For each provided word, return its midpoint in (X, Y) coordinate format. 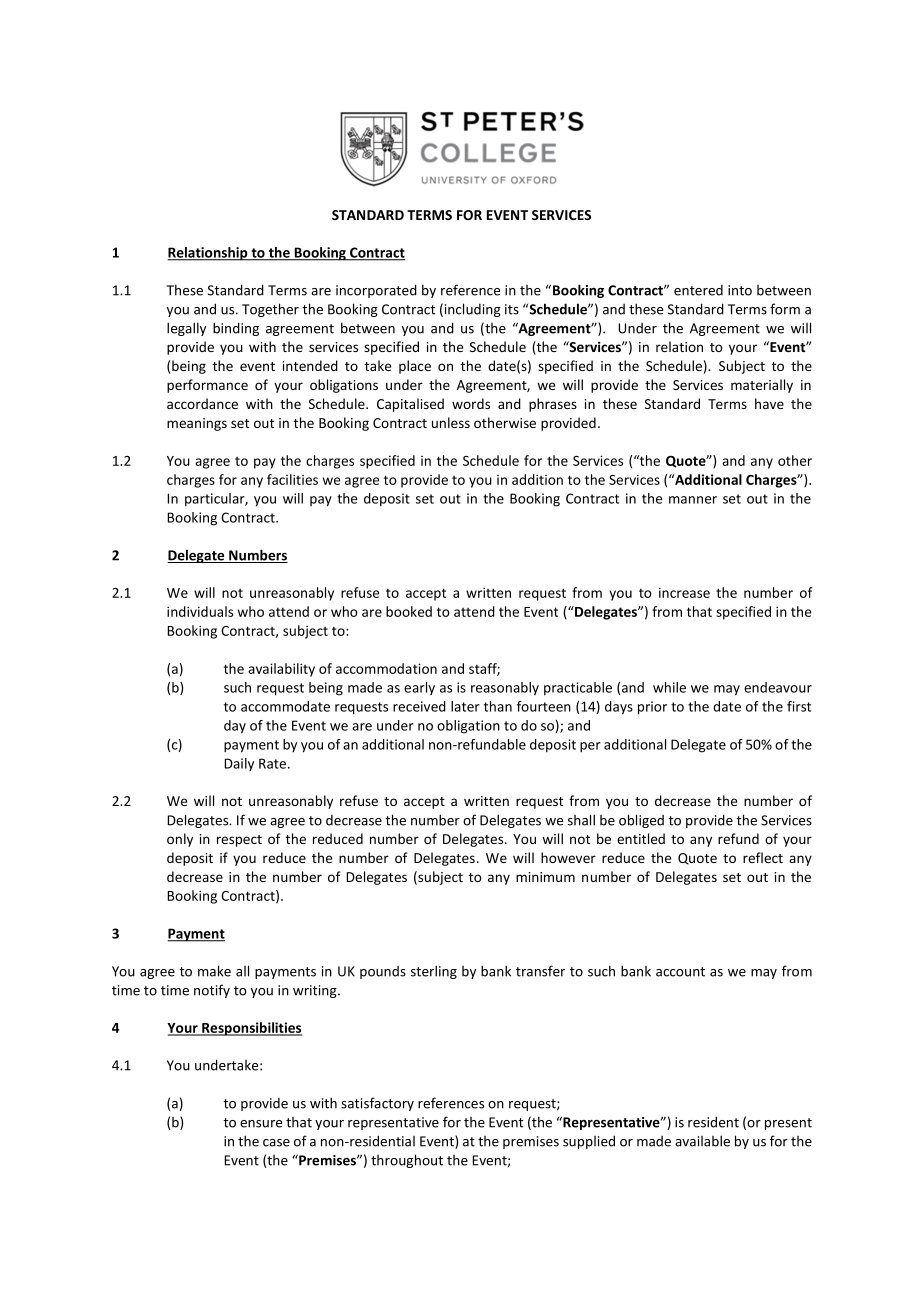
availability (281, 670)
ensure (261, 1124)
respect (239, 841)
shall (581, 820)
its (512, 309)
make (214, 971)
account (680, 972)
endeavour (778, 687)
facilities (292, 479)
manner (693, 500)
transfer (540, 971)
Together (270, 310)
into (740, 290)
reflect (763, 857)
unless (451, 422)
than (498, 706)
